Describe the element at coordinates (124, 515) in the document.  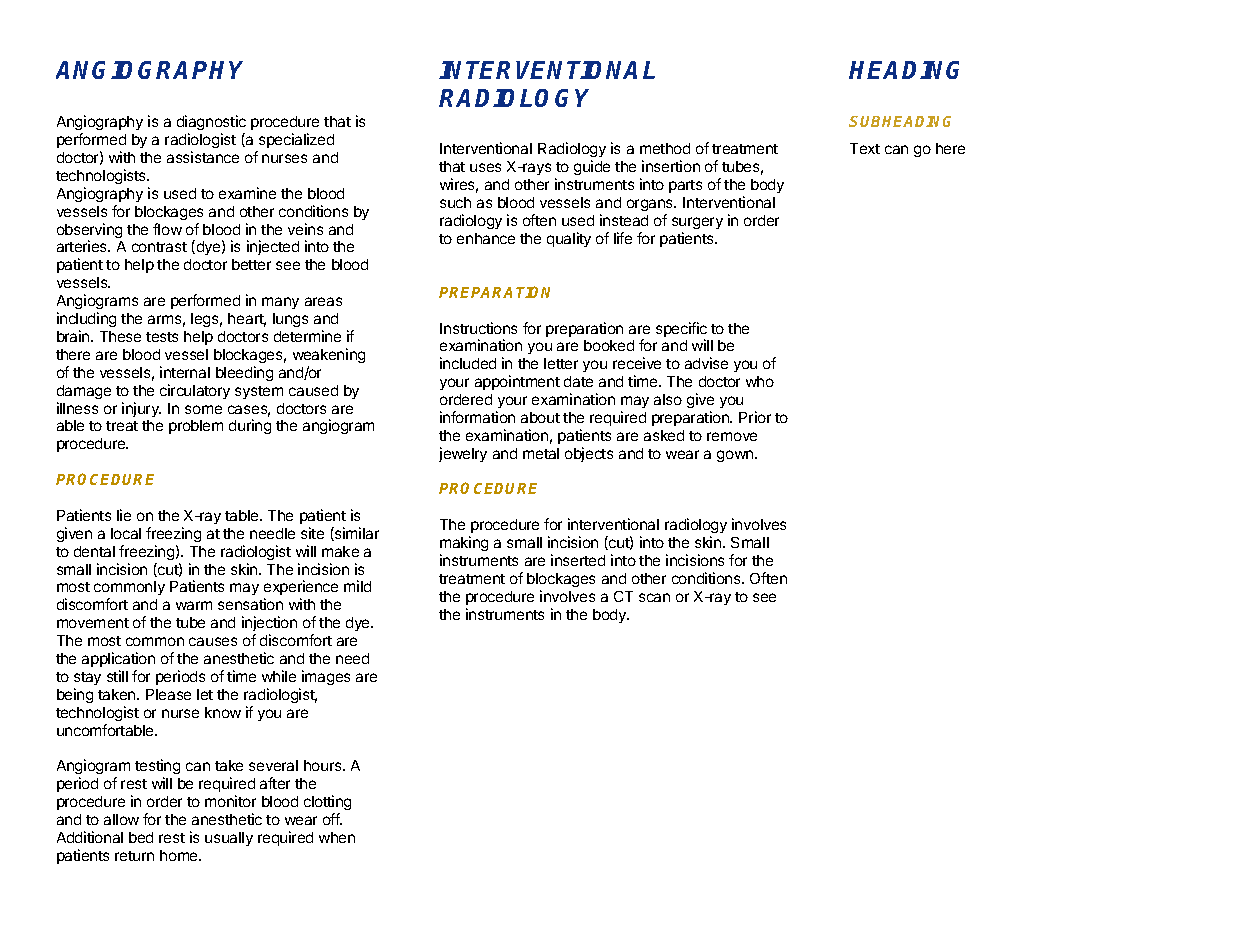
I see `lie` at that location.
